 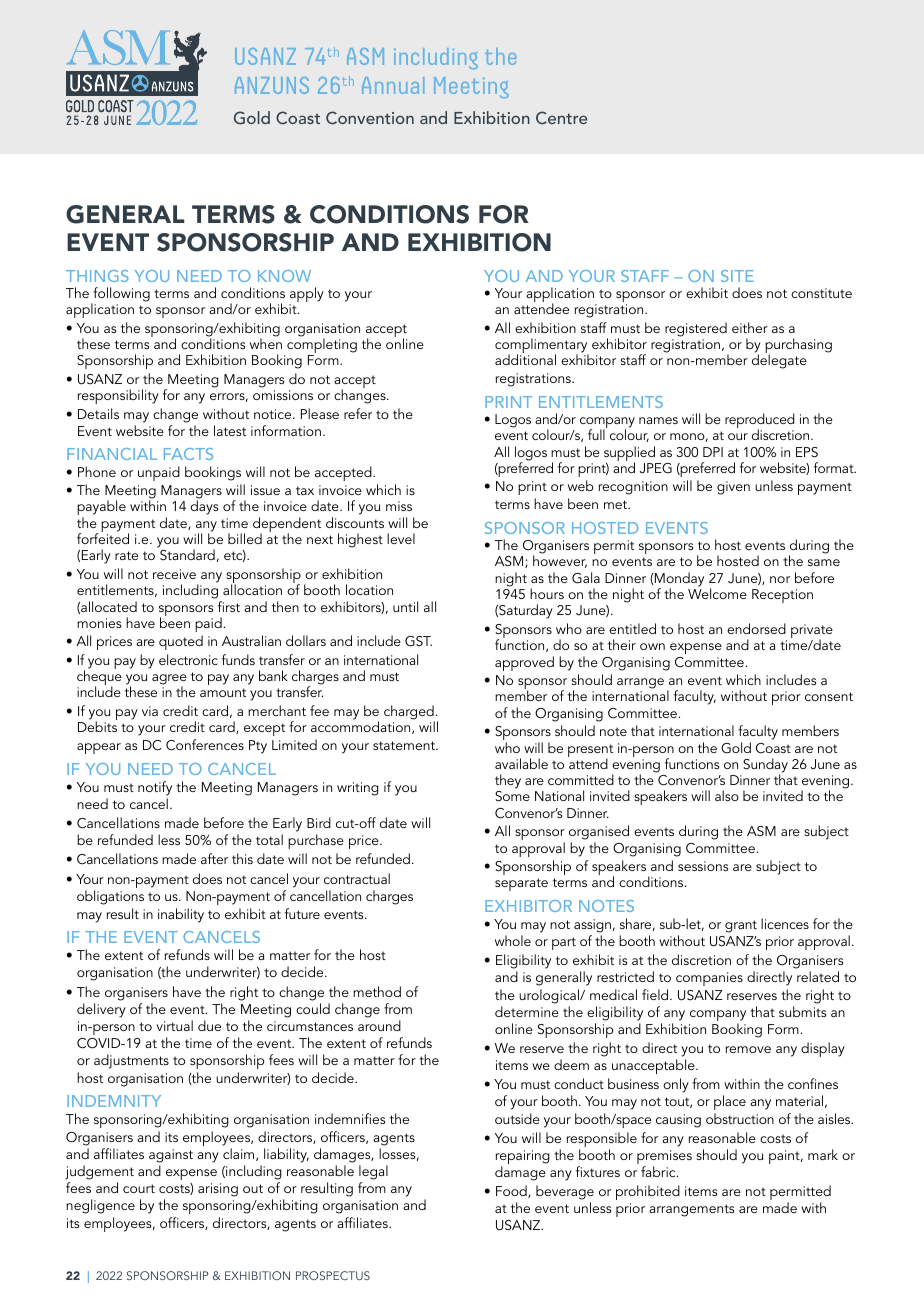 I want to click on Convention, so click(x=370, y=118).
